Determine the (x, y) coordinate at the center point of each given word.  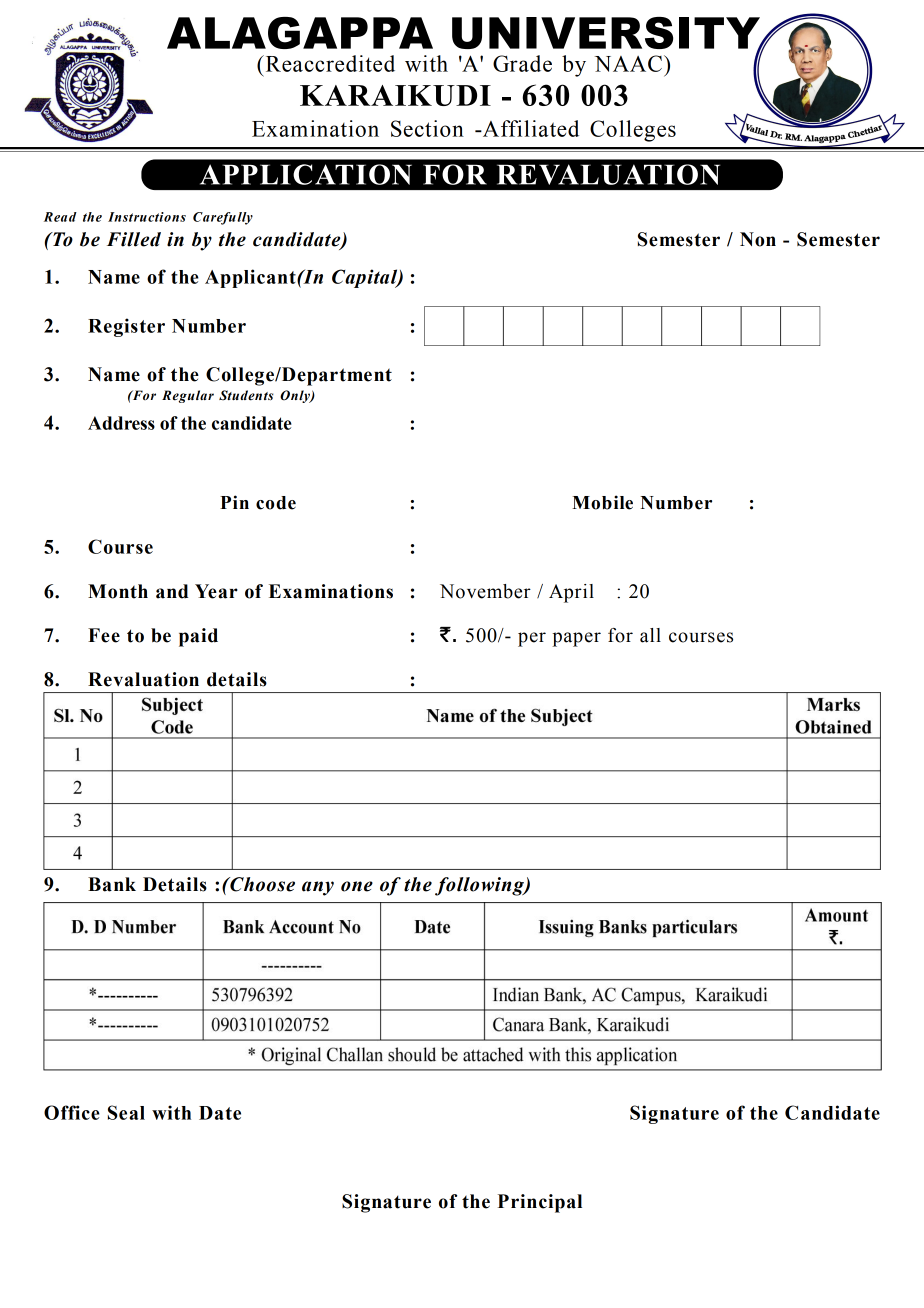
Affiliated (529, 128)
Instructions (147, 217)
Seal (126, 1112)
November (485, 591)
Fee (104, 635)
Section (427, 128)
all (650, 635)
